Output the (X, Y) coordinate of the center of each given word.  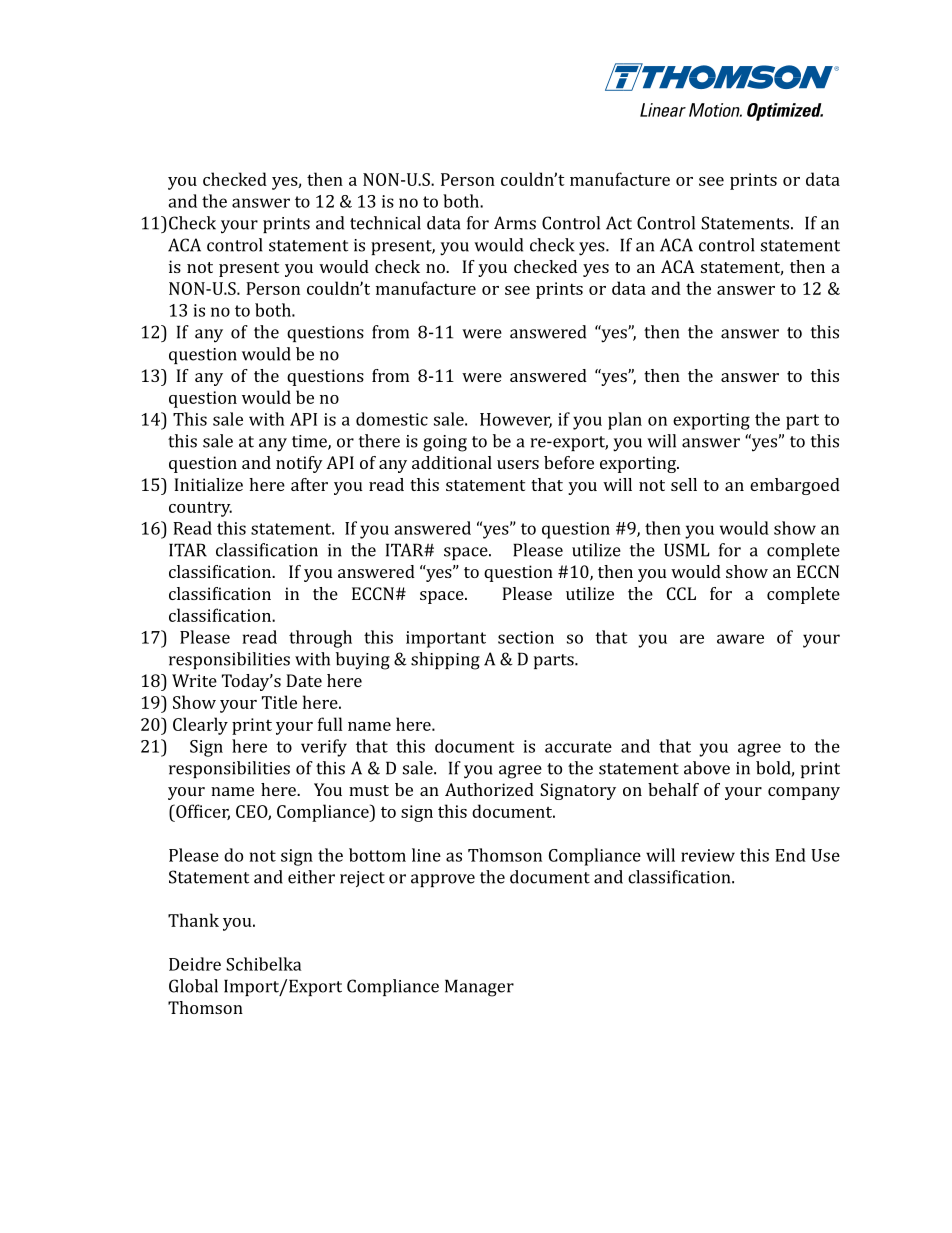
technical (385, 223)
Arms (515, 223)
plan (625, 421)
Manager (479, 988)
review (708, 855)
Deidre (195, 964)
